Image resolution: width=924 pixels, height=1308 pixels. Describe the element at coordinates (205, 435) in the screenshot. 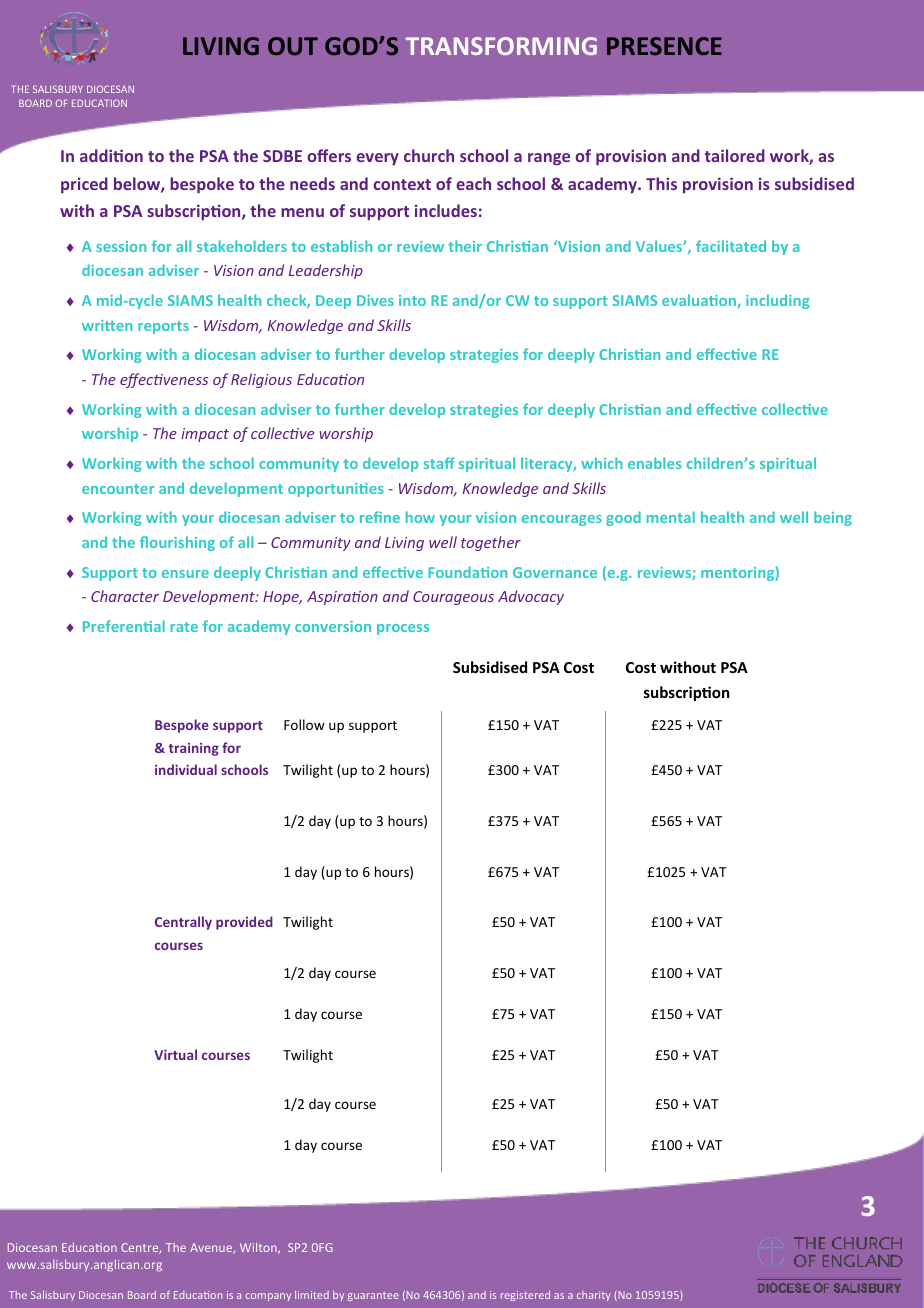

I see `impact` at that location.
